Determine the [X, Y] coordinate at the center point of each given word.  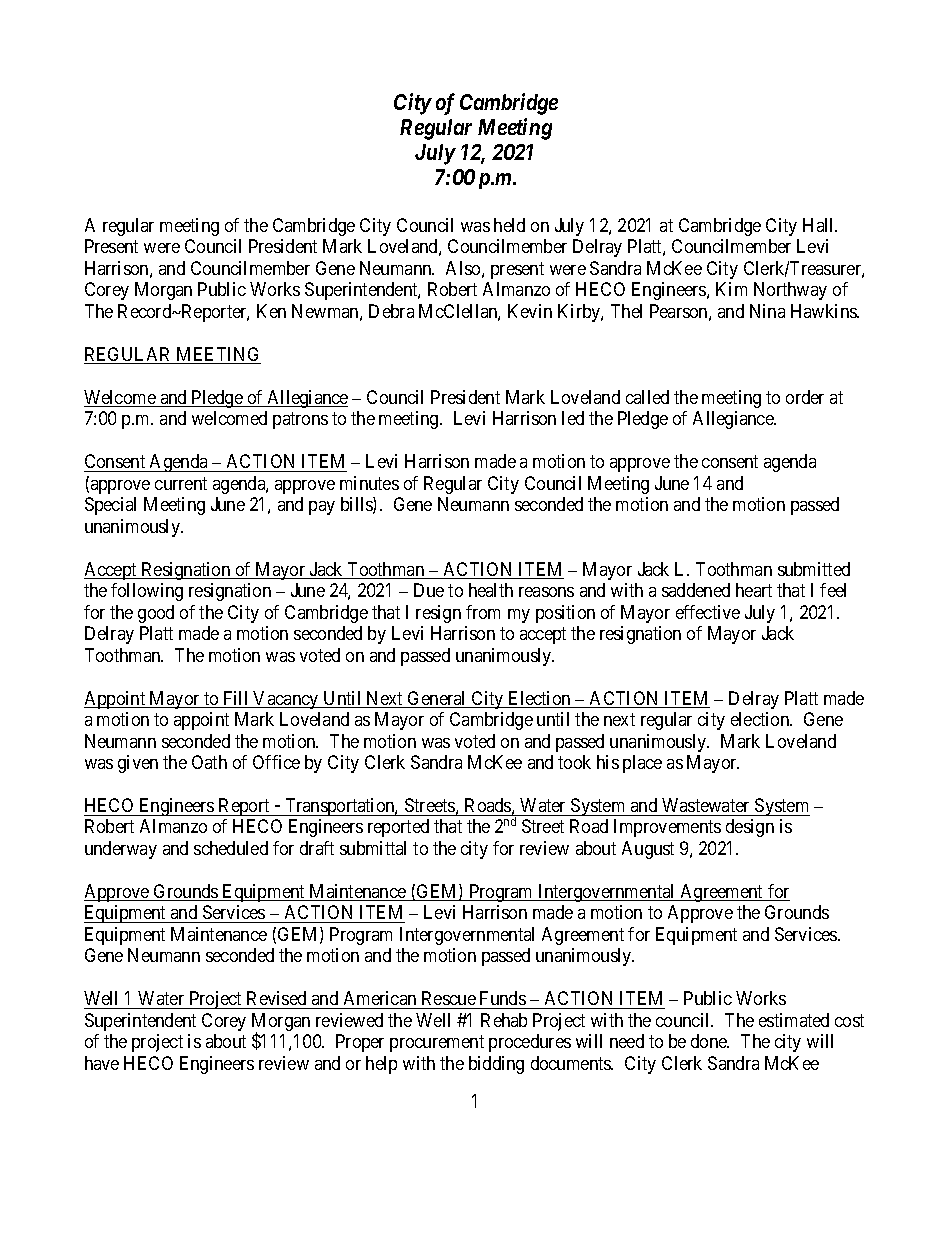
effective [708, 612]
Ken [271, 311]
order [805, 397]
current [181, 483]
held [509, 225]
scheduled [231, 848]
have [102, 1063]
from [483, 612]
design [750, 828]
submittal [373, 848]
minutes [369, 483]
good [156, 614]
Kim [731, 289]
